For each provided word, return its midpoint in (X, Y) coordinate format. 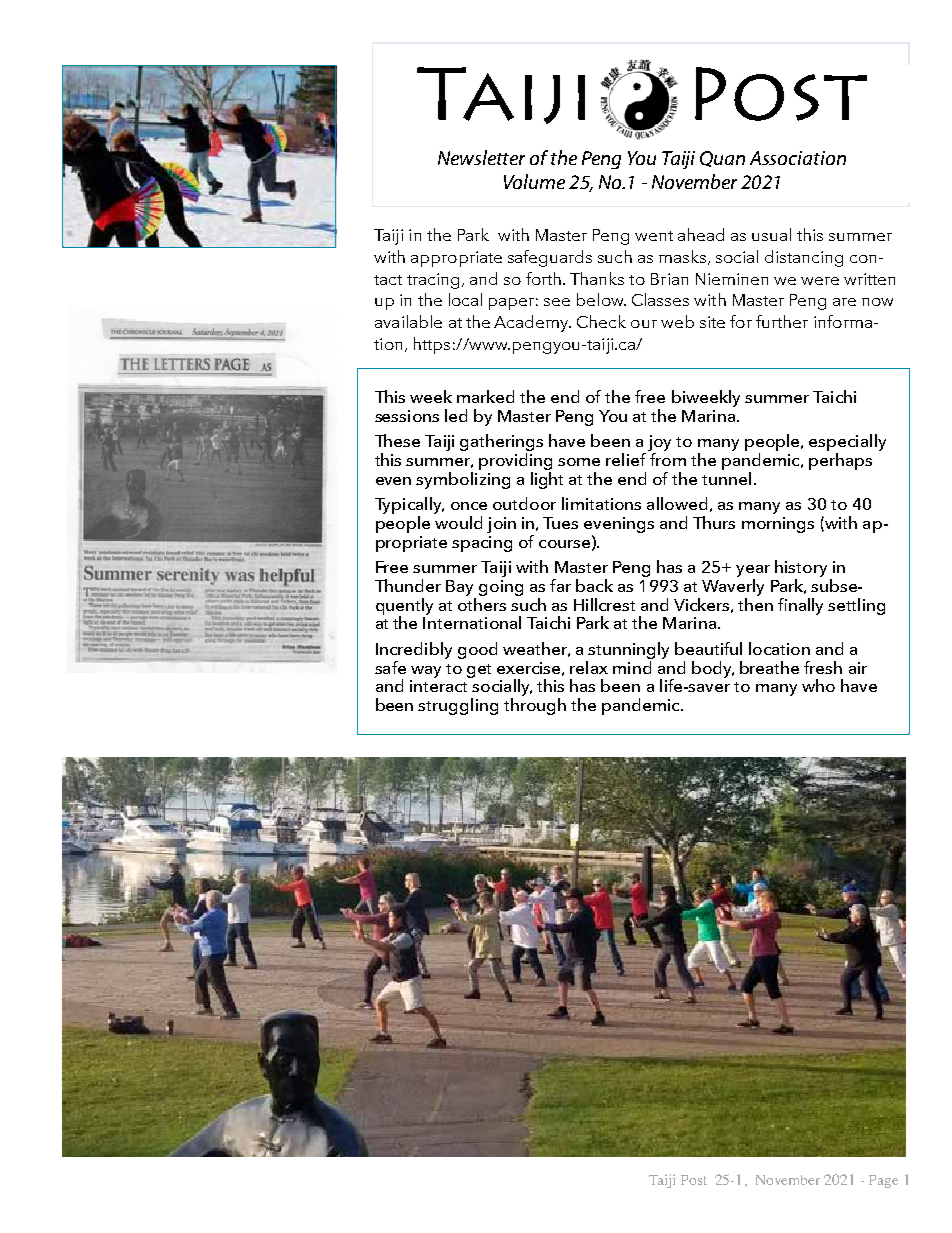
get (479, 671)
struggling (458, 706)
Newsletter (481, 157)
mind (633, 666)
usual (771, 234)
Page (883, 1181)
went (654, 236)
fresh (823, 667)
